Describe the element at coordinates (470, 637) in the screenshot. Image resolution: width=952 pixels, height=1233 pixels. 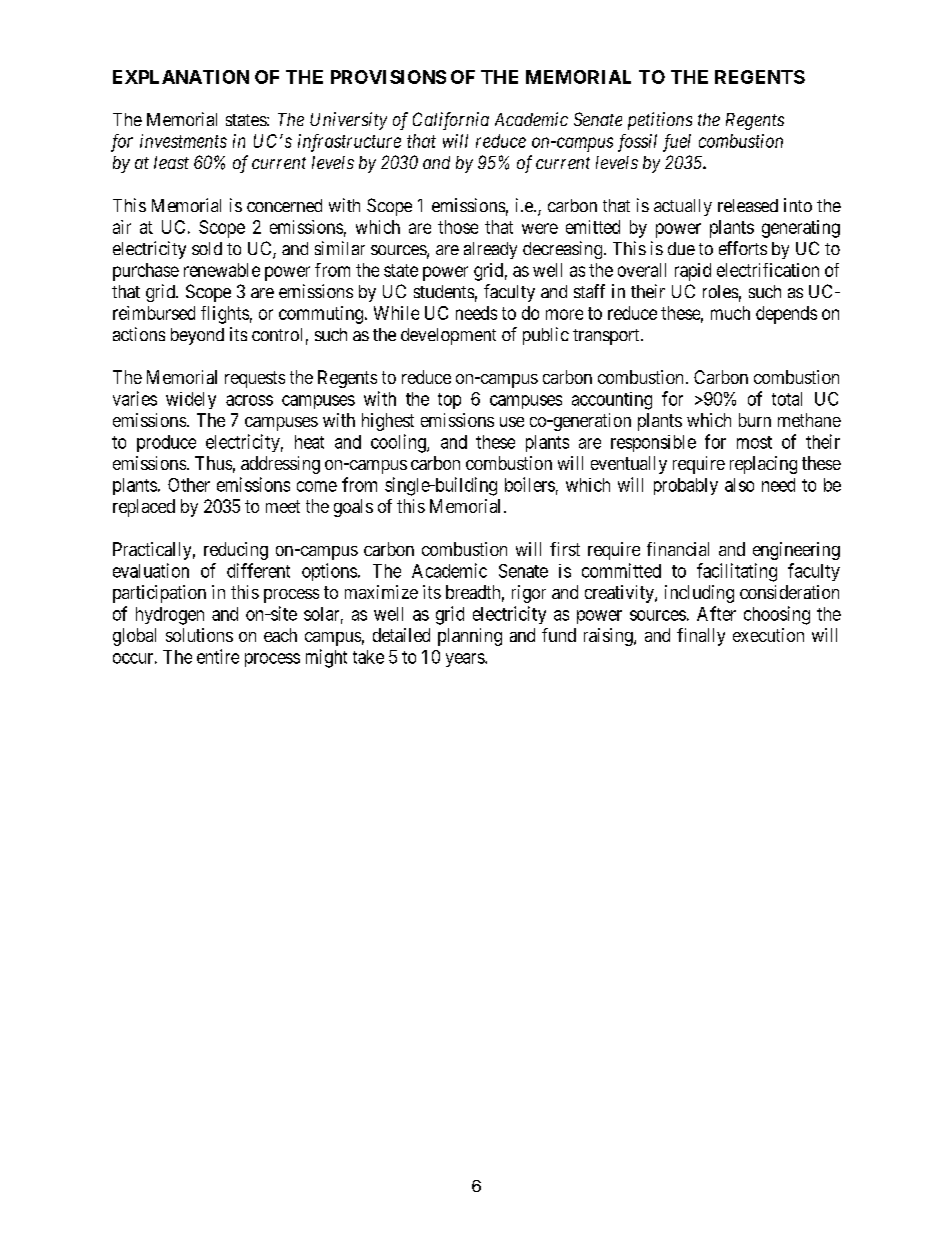
I see `planning` at that location.
